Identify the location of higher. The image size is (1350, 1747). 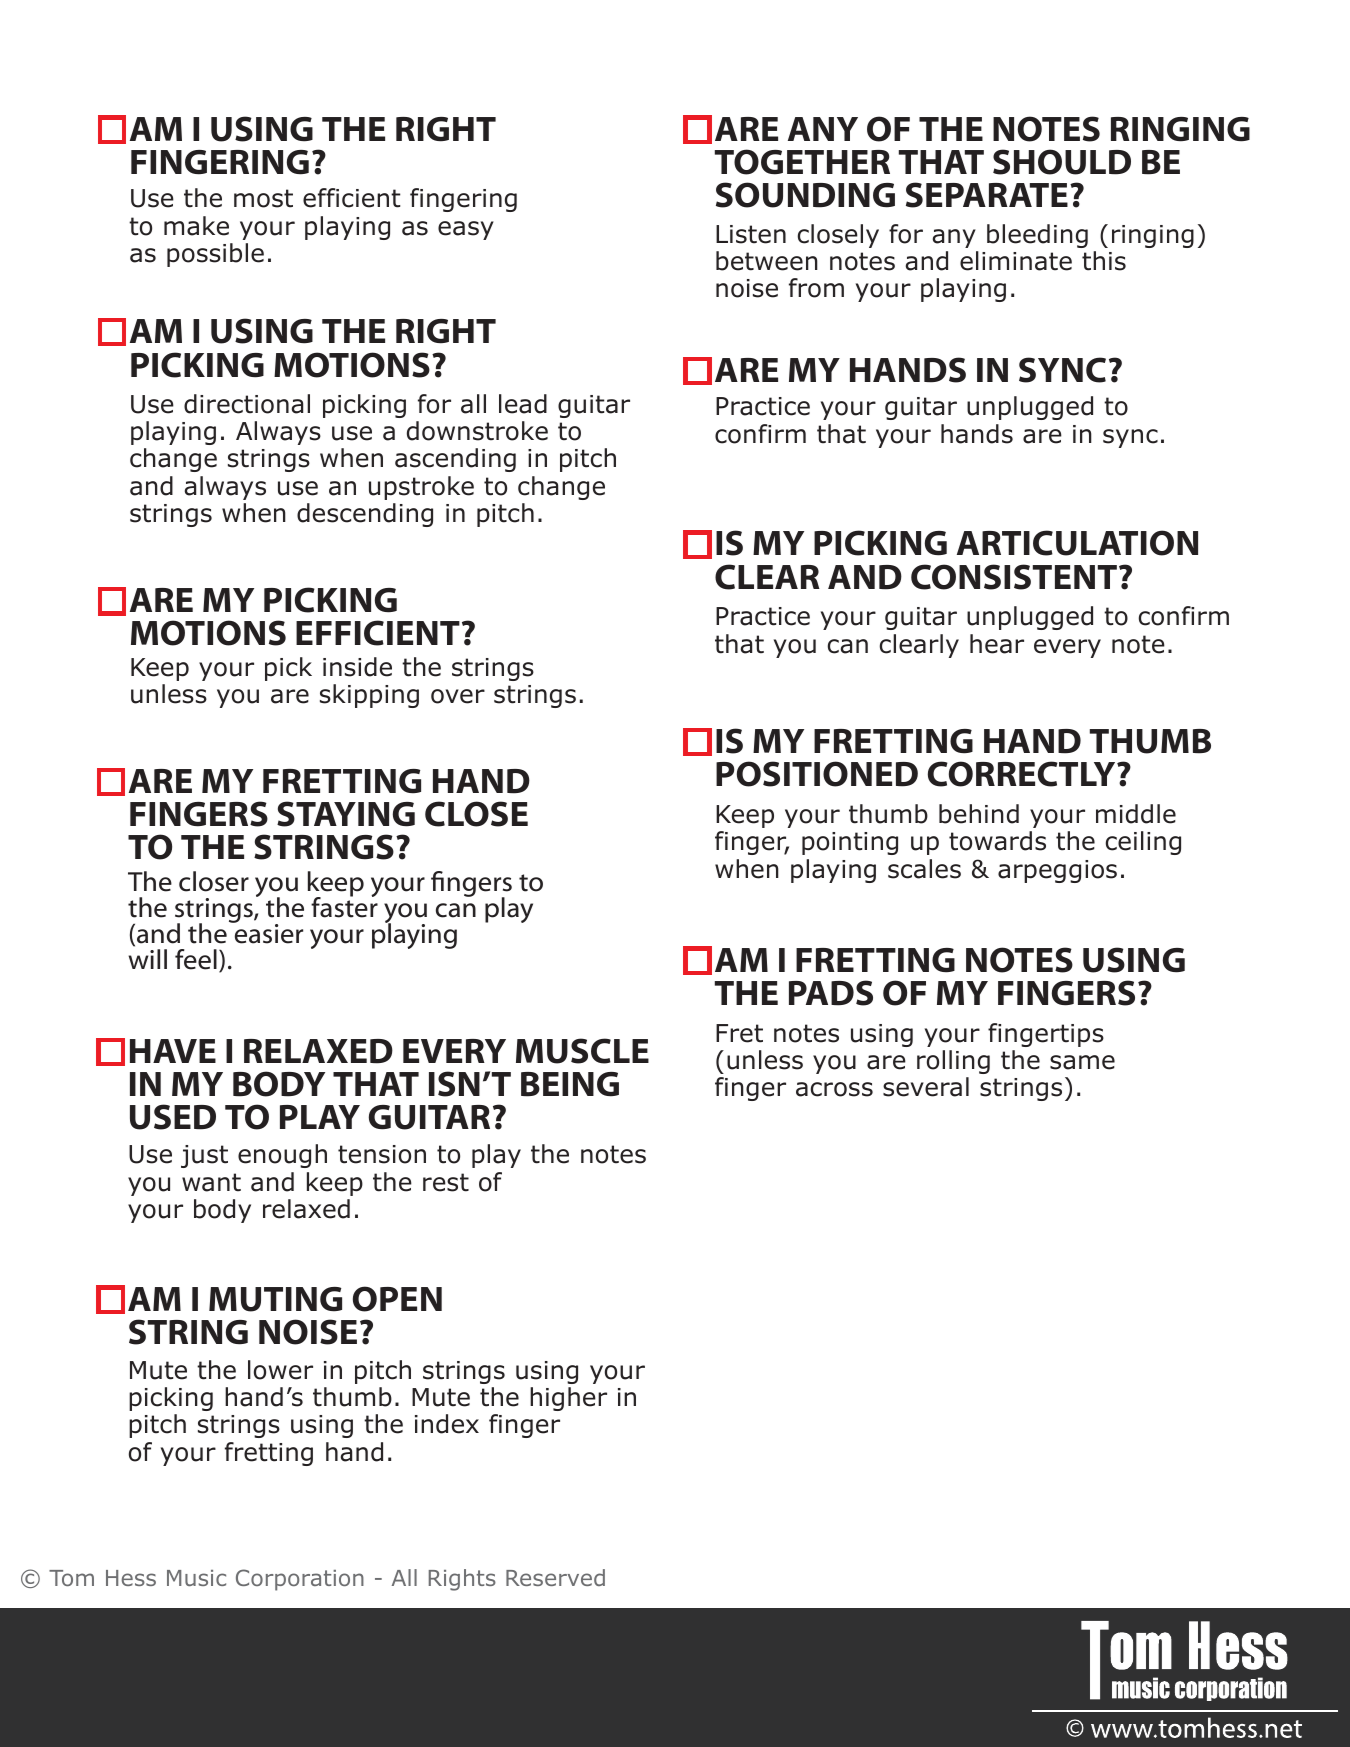
(568, 1399).
